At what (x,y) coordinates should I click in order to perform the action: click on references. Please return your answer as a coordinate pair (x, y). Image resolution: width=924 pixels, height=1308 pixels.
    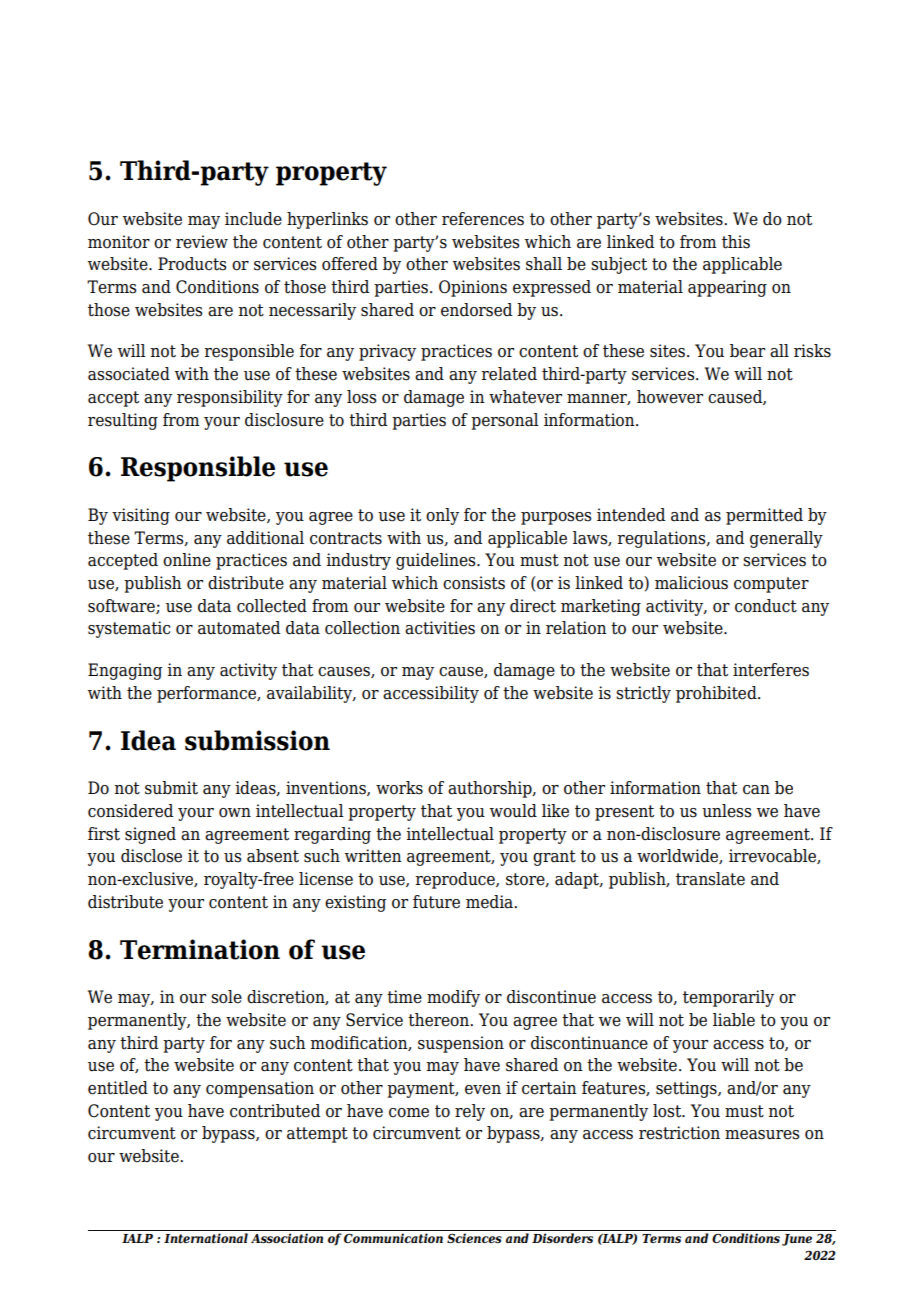
    Looking at the image, I should click on (483, 219).
